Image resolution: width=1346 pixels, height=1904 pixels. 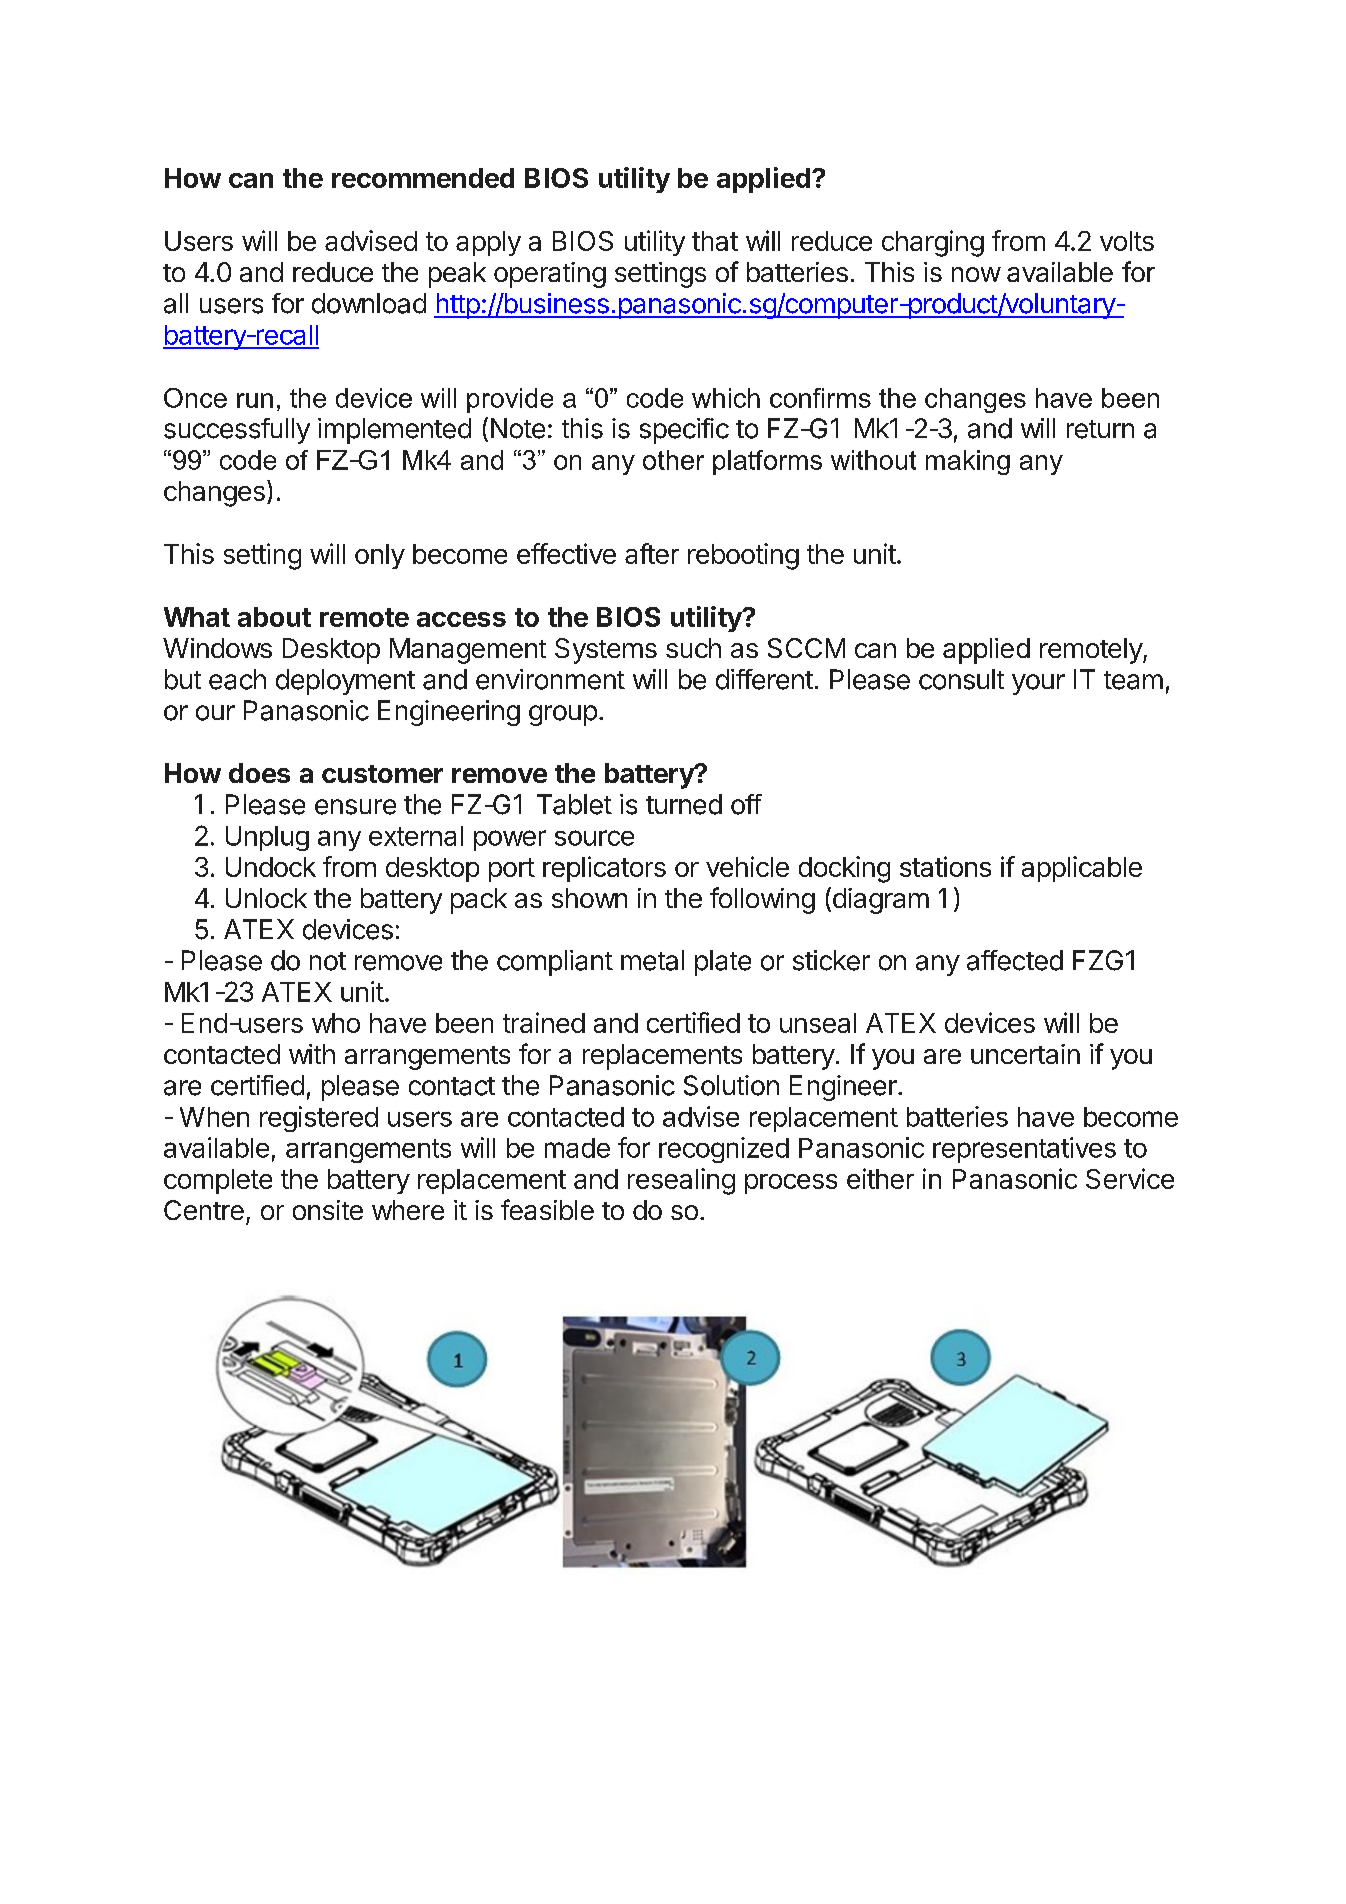 What do you see at coordinates (715, 241) in the screenshot?
I see `that` at bounding box center [715, 241].
